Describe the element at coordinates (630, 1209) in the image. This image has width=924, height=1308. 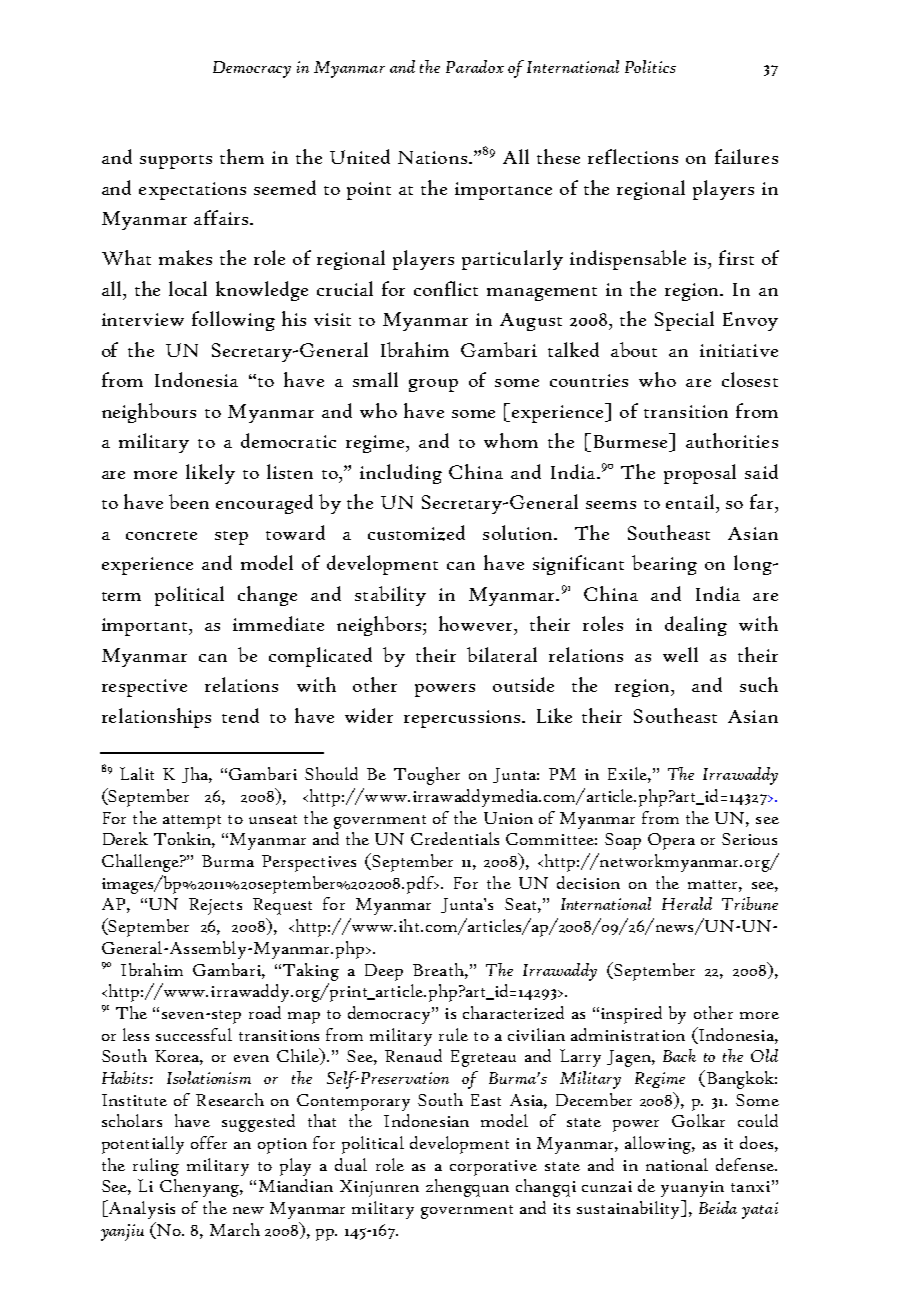
I see `sustainability` at that location.
